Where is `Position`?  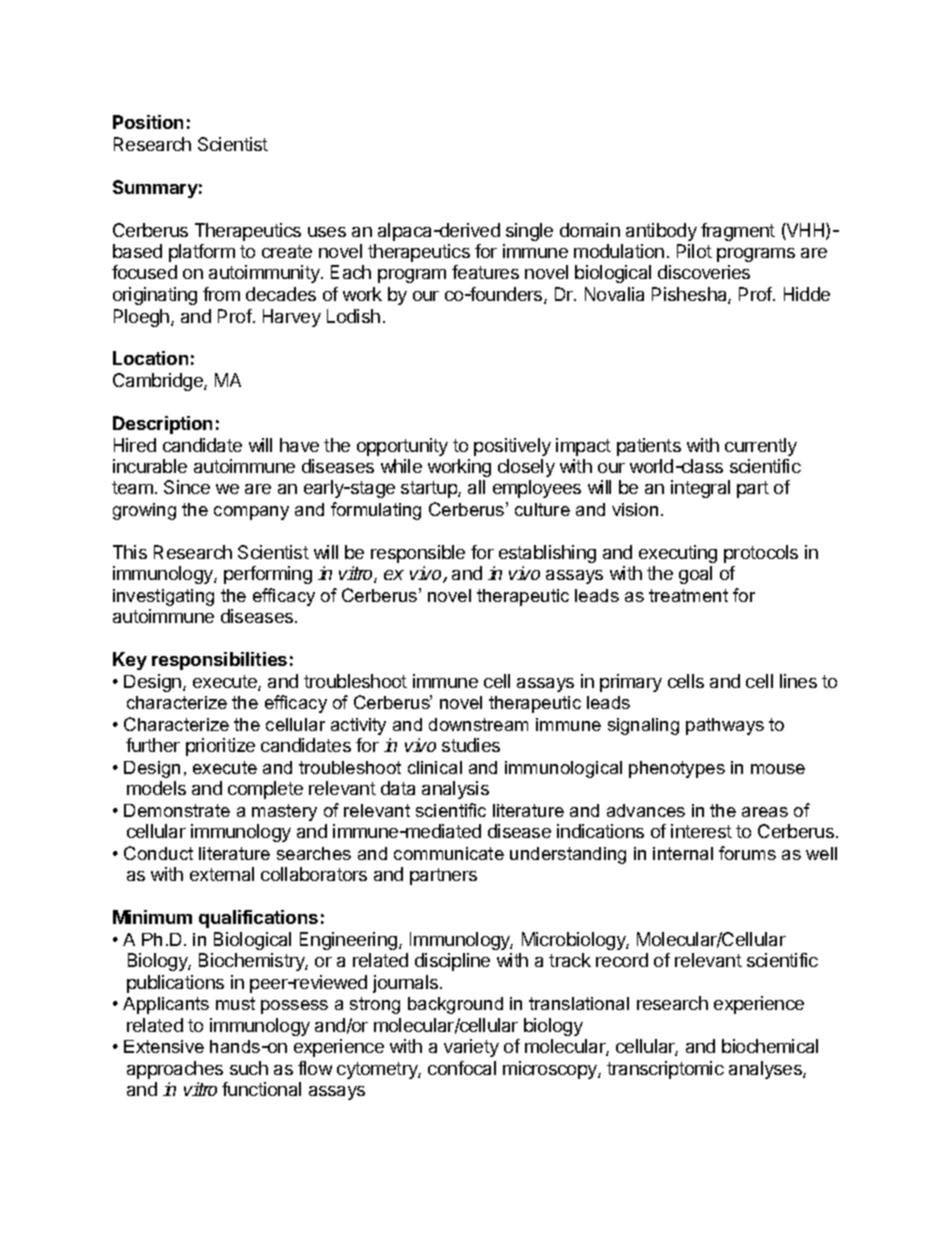
Position is located at coordinates (148, 122).
